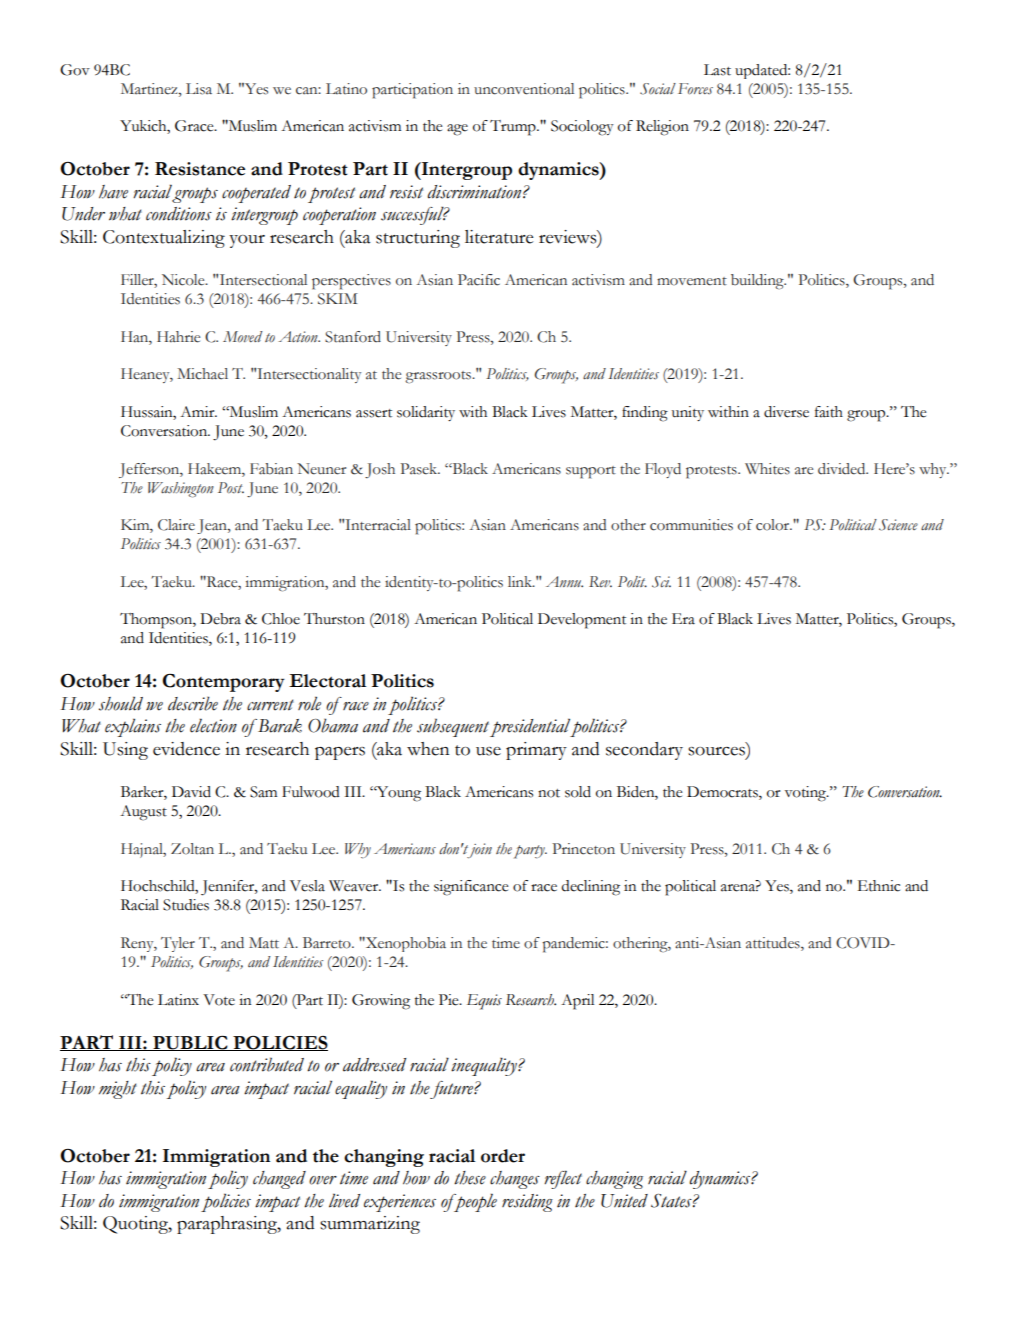 This screenshot has height=1325, width=1024. I want to click on Michael, so click(202, 374).
